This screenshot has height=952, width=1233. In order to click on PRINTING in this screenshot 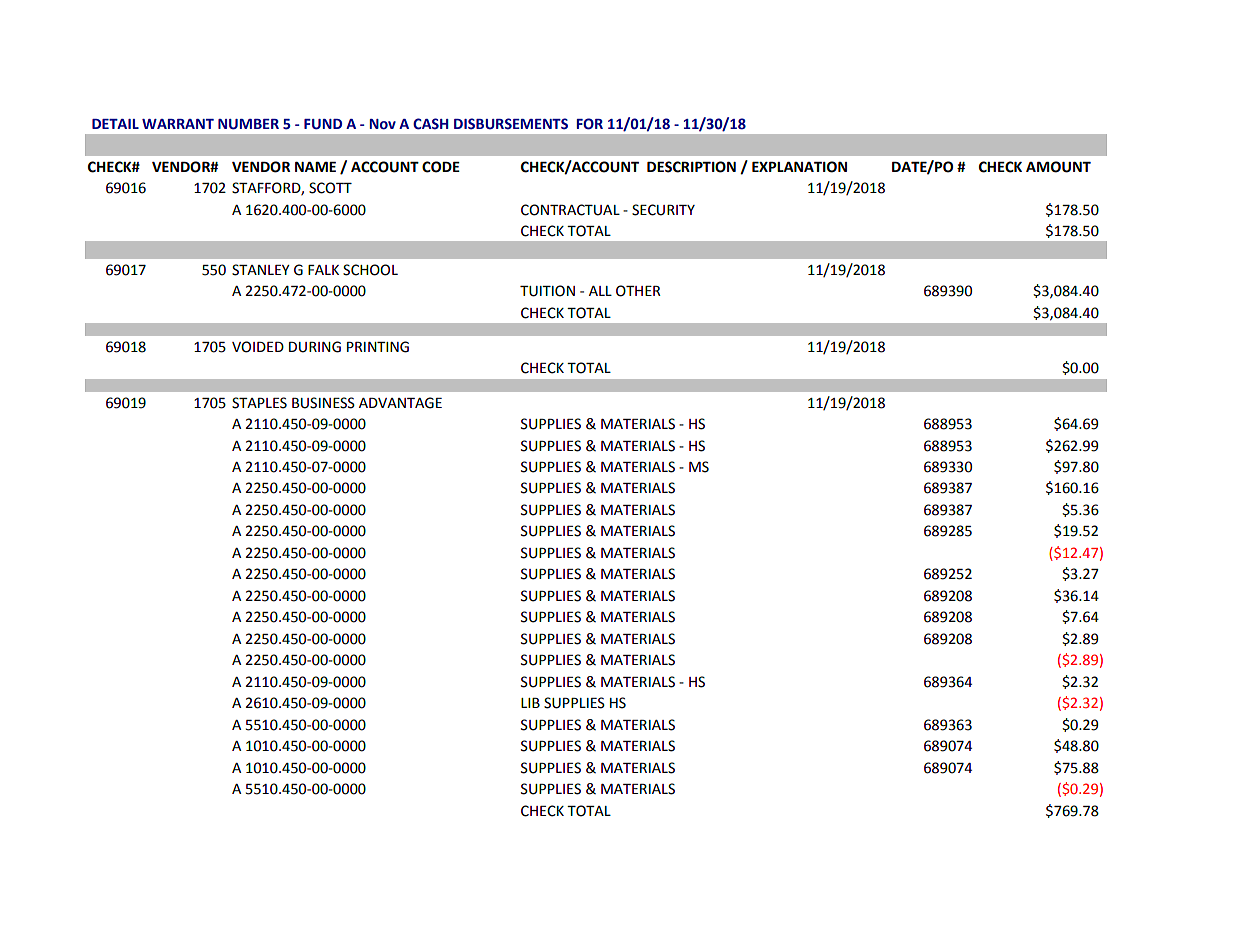, I will do `click(378, 347)`.
